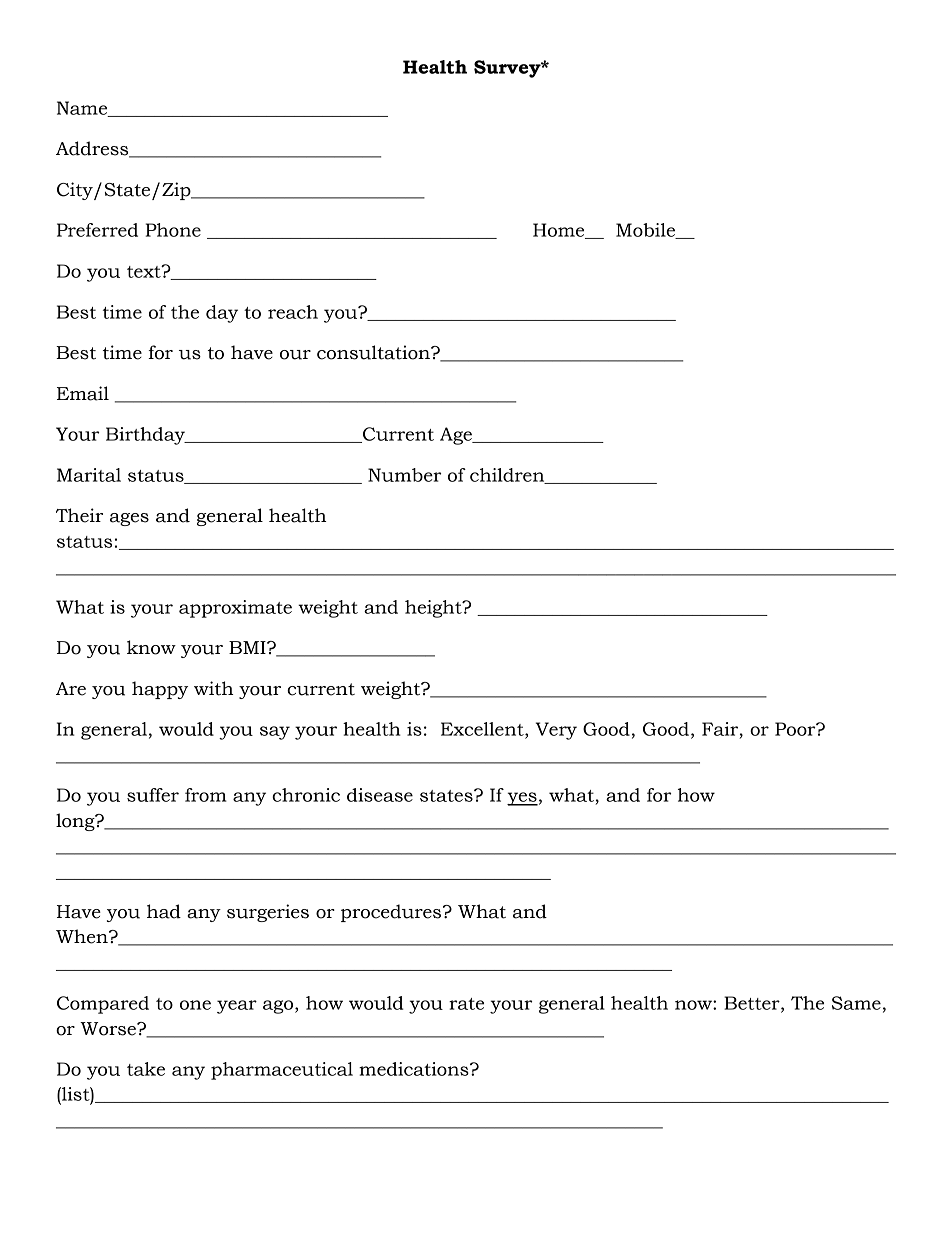  I want to click on take, so click(146, 1069).
